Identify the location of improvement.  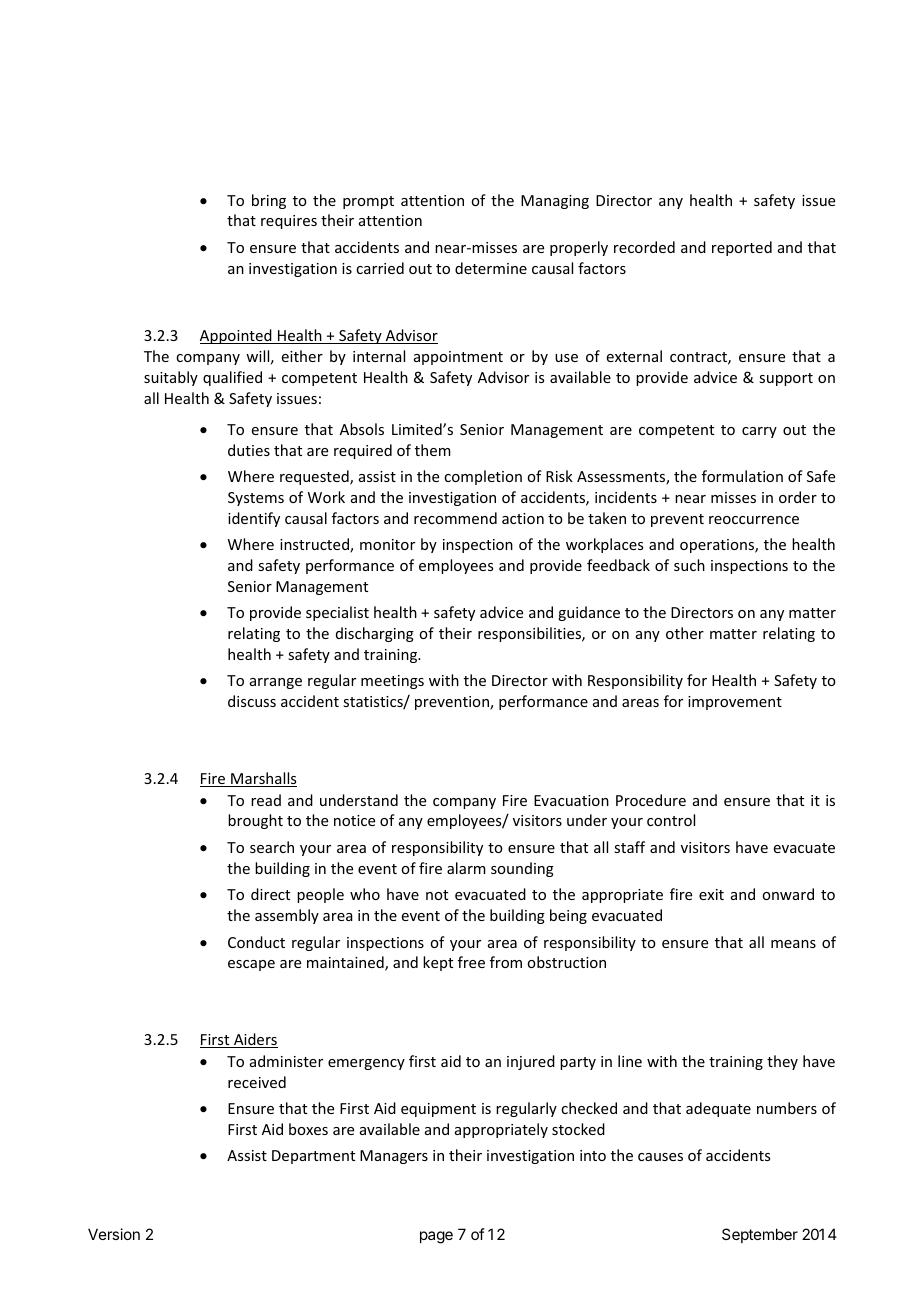
(735, 703).
